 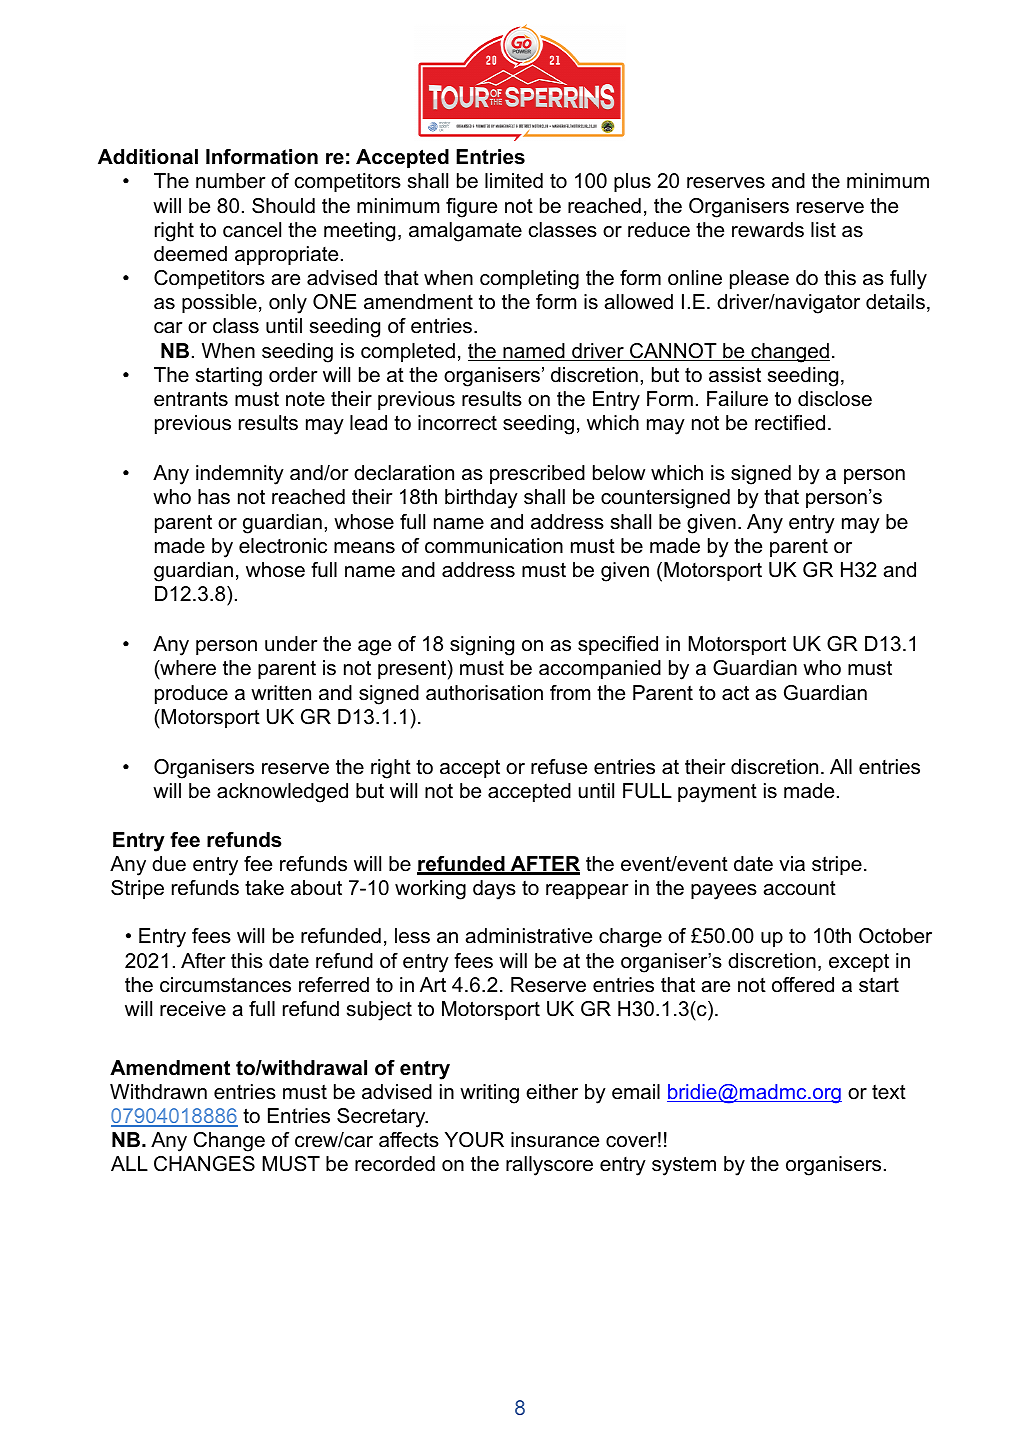 What do you see at coordinates (481, 499) in the screenshot?
I see `birthday` at bounding box center [481, 499].
